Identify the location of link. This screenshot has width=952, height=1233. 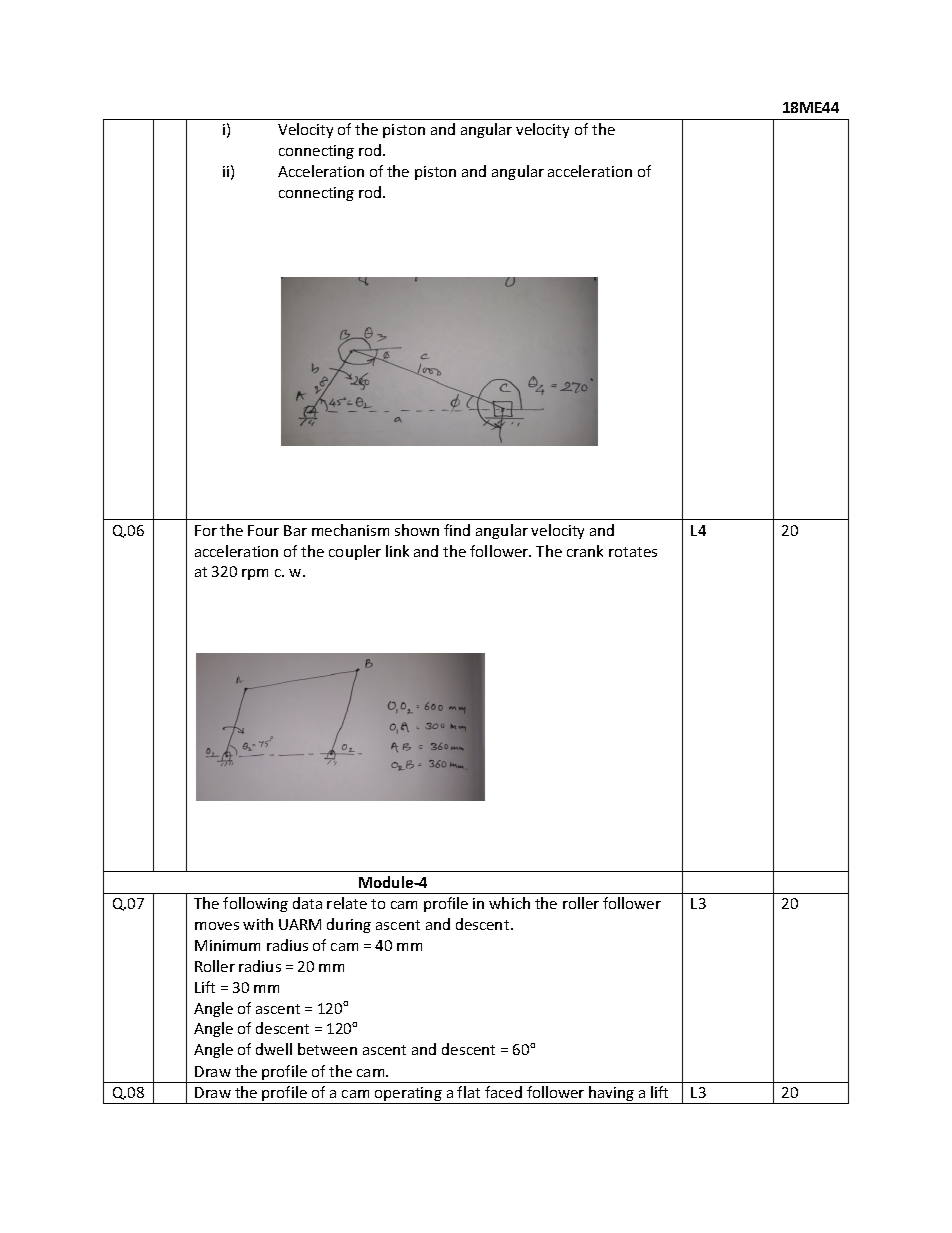
(397, 551).
